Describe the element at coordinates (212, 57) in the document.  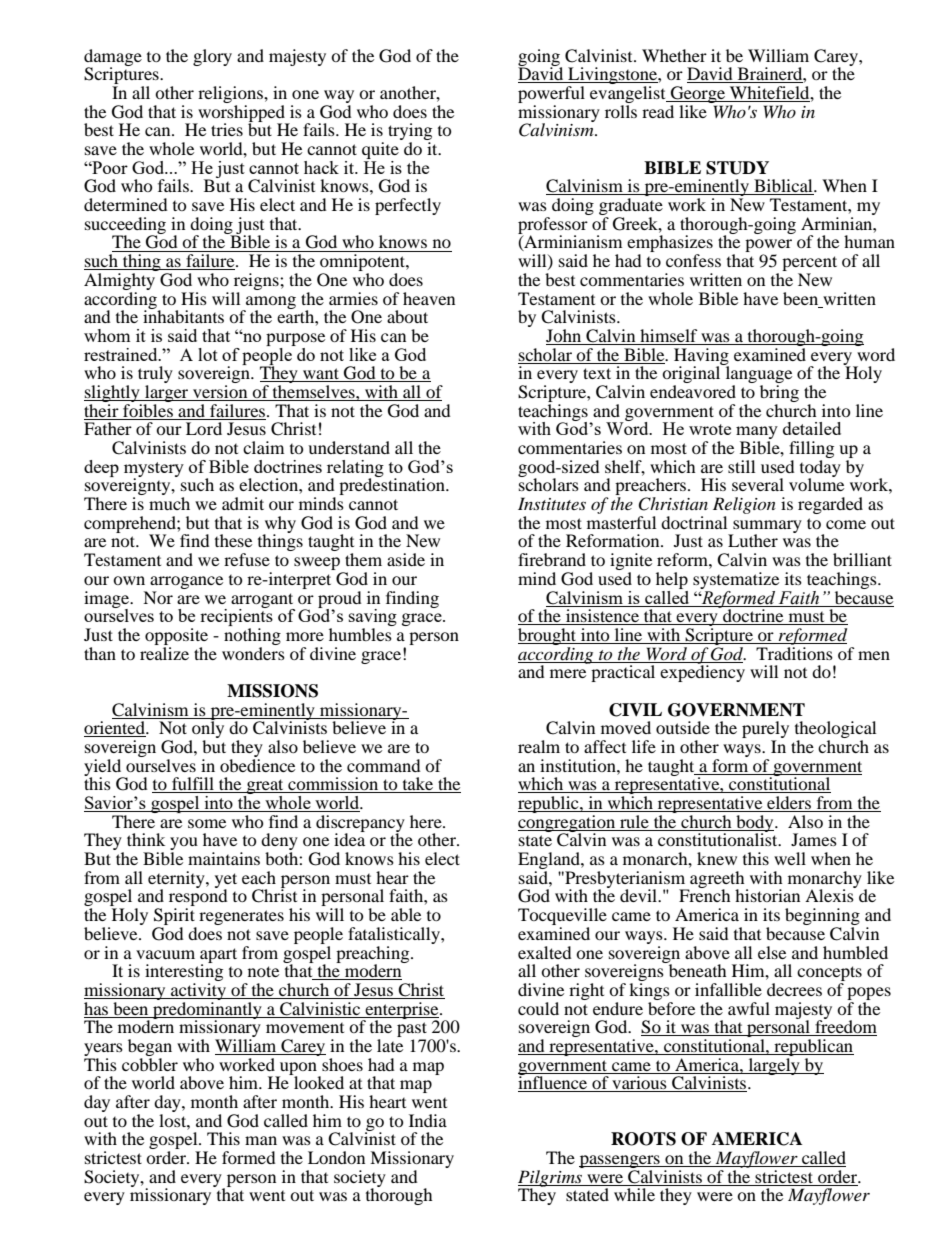
I see `glory` at that location.
